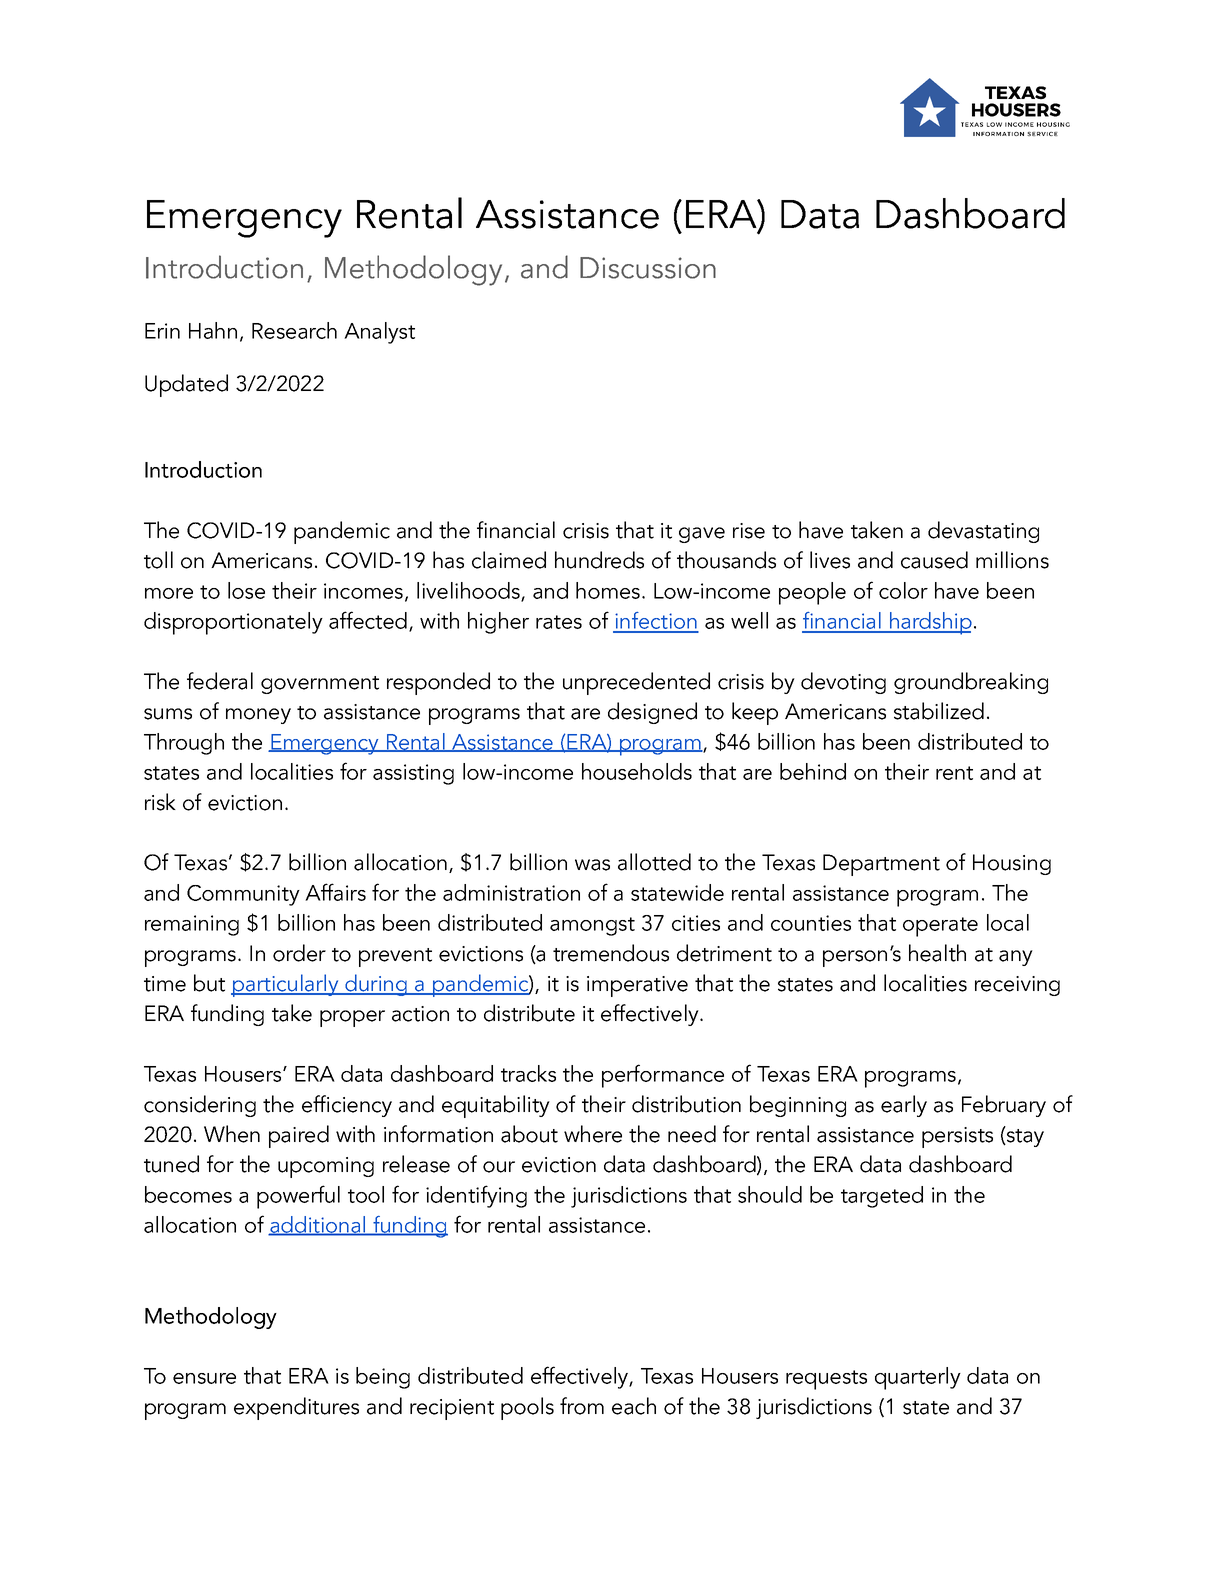  Describe the element at coordinates (918, 1378) in the screenshot. I see `quarterly` at that location.
